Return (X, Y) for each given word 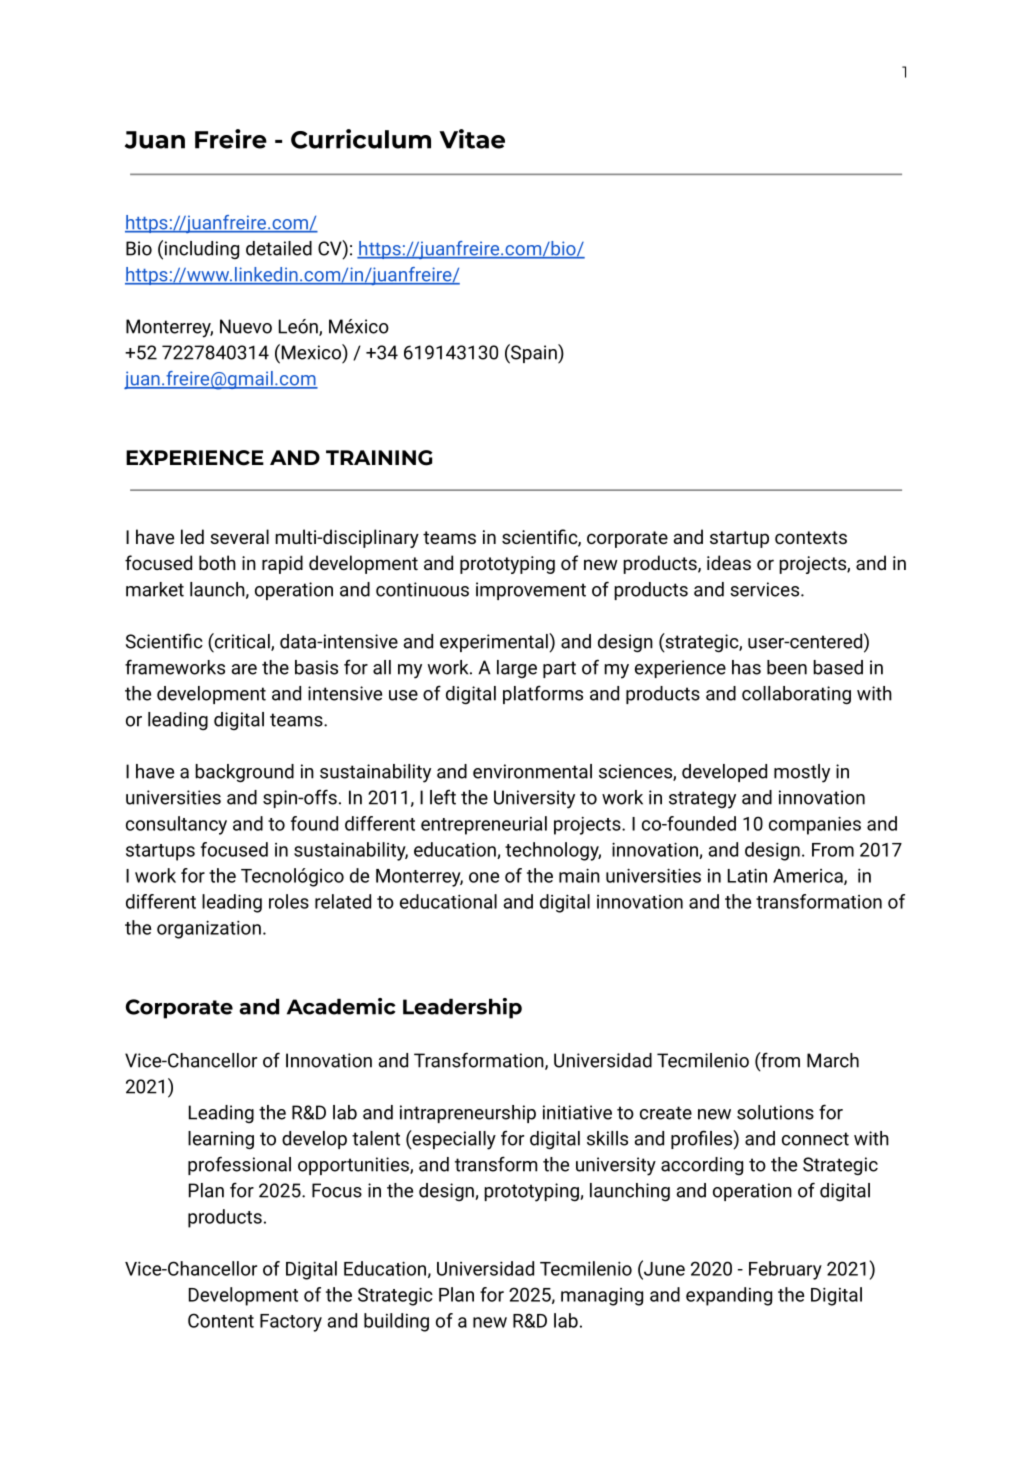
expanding (729, 1296)
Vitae (472, 139)
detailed (279, 248)
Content (221, 1320)
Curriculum (361, 139)
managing (602, 1297)
